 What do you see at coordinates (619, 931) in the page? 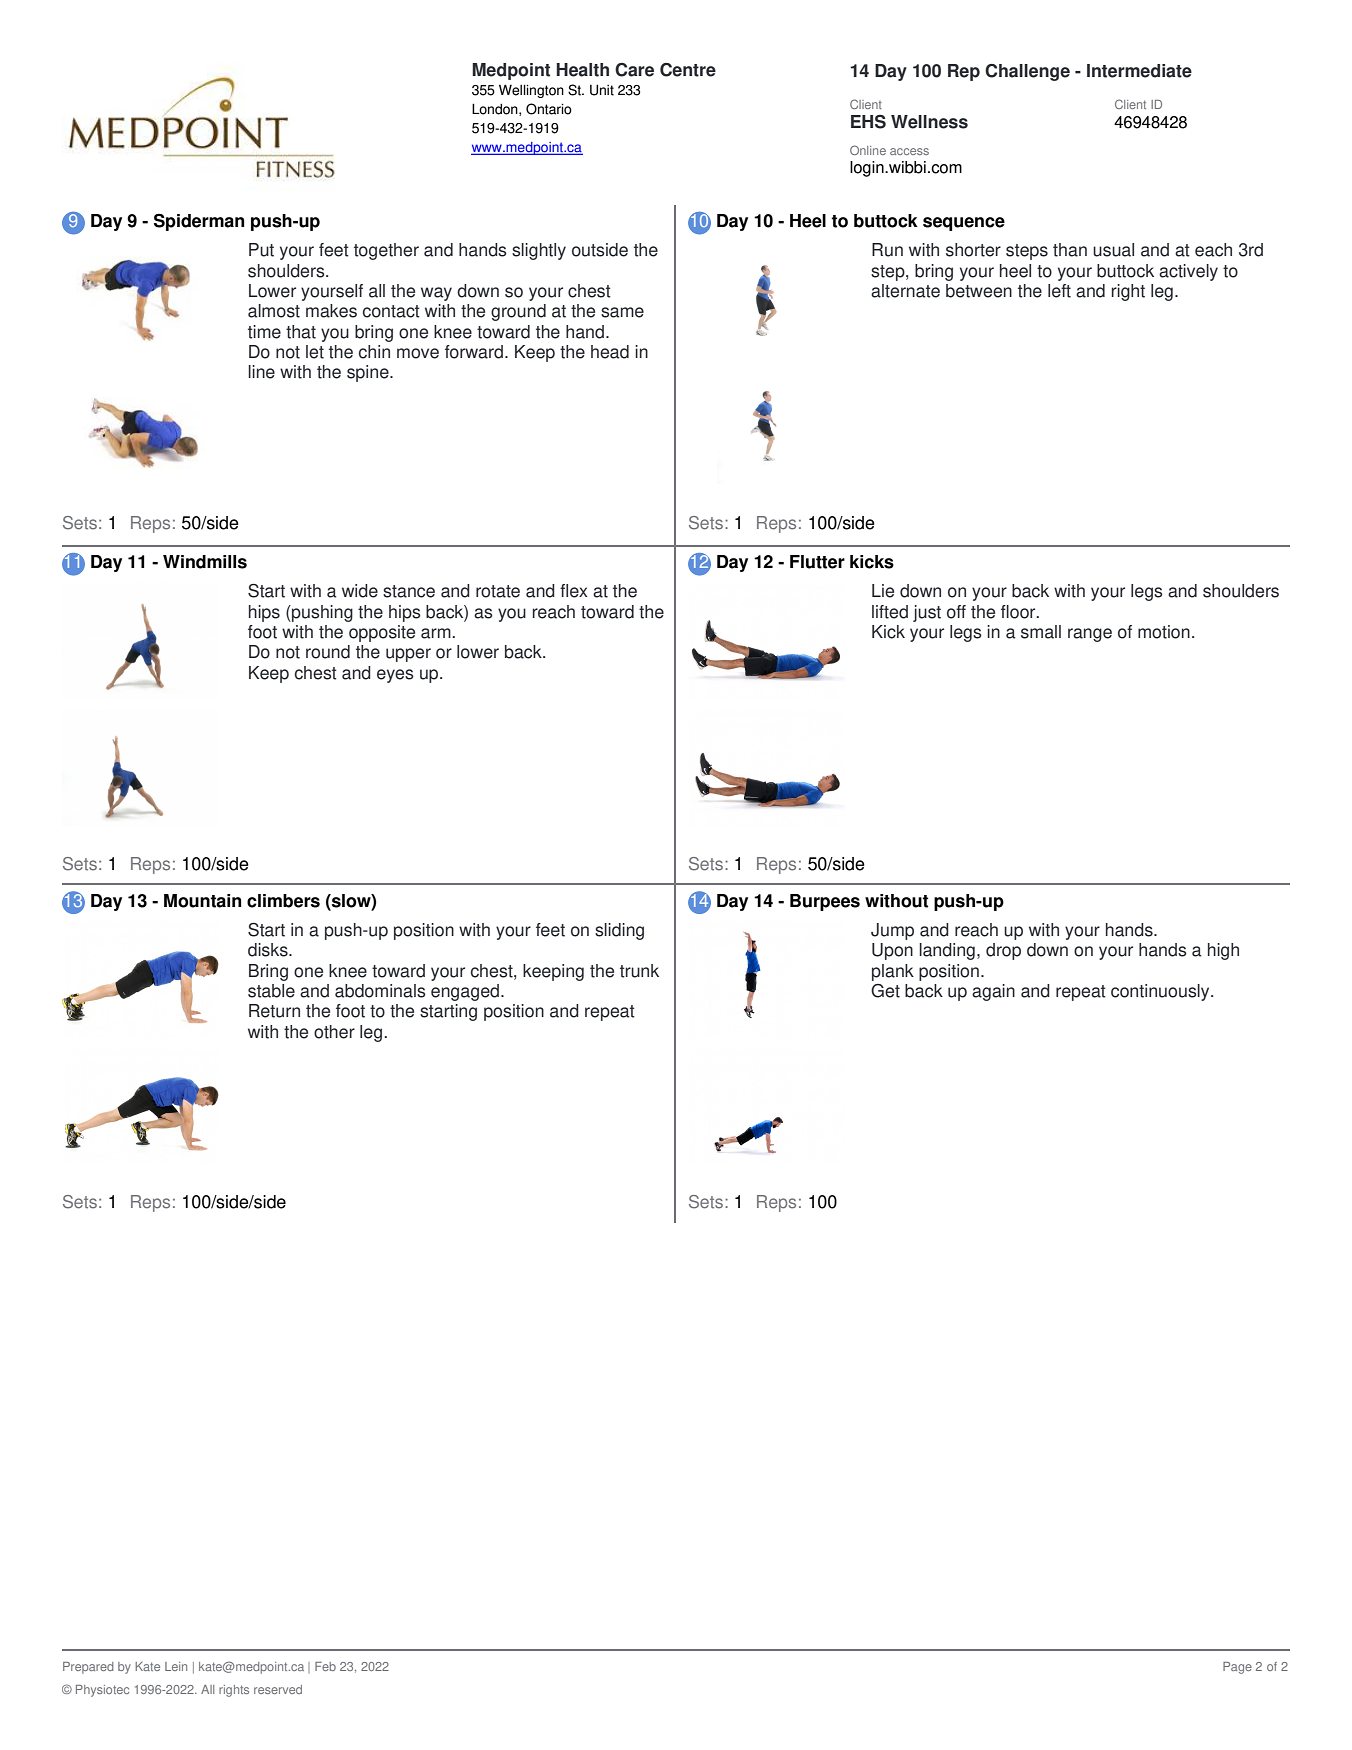
I see `sliding` at bounding box center [619, 931].
